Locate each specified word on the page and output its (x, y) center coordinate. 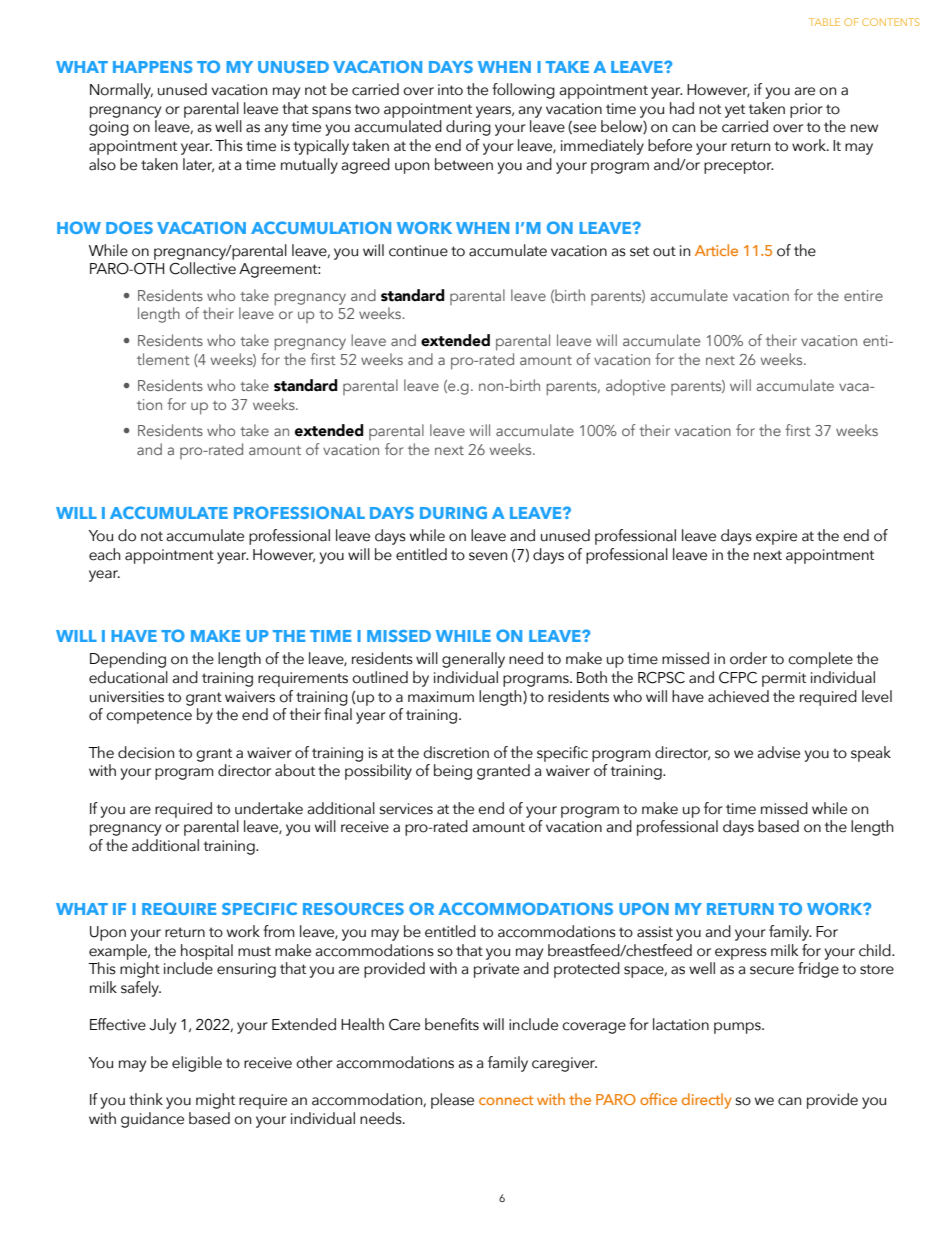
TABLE (824, 22)
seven (488, 556)
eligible (197, 1064)
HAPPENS (153, 67)
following (523, 91)
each (105, 554)
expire (776, 537)
